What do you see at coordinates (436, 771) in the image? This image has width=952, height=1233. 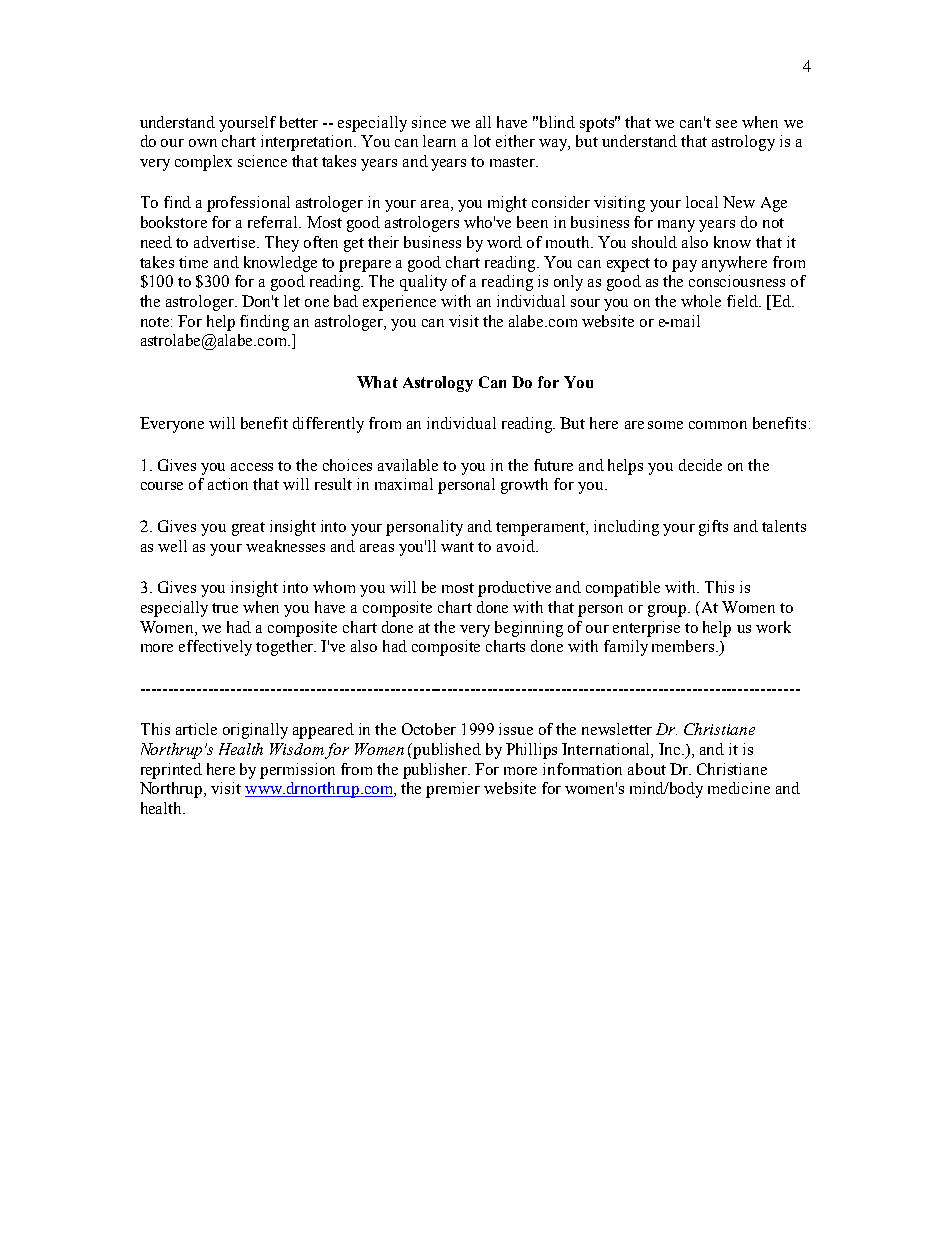 I see `publisher` at bounding box center [436, 771].
